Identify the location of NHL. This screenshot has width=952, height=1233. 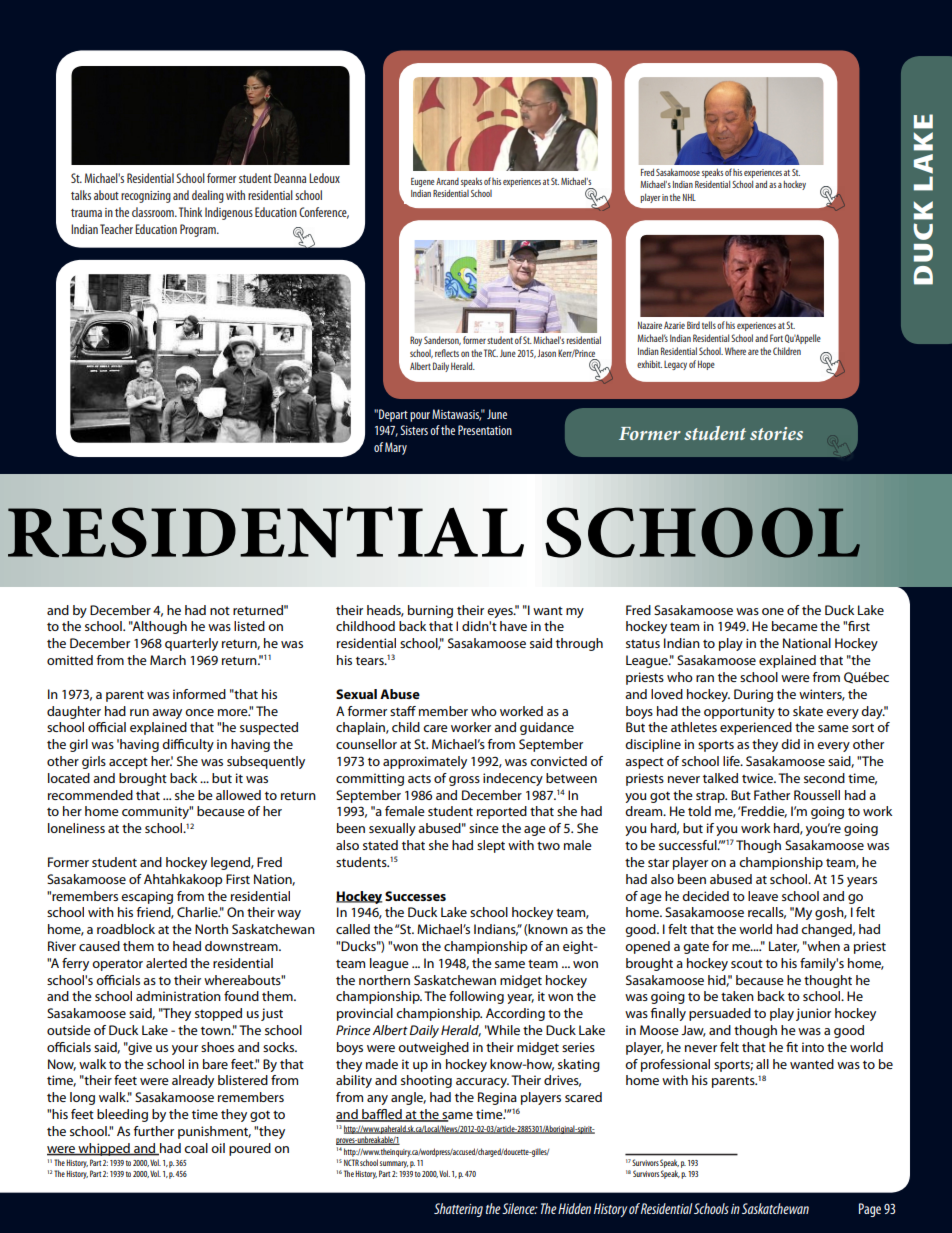
(689, 197).
